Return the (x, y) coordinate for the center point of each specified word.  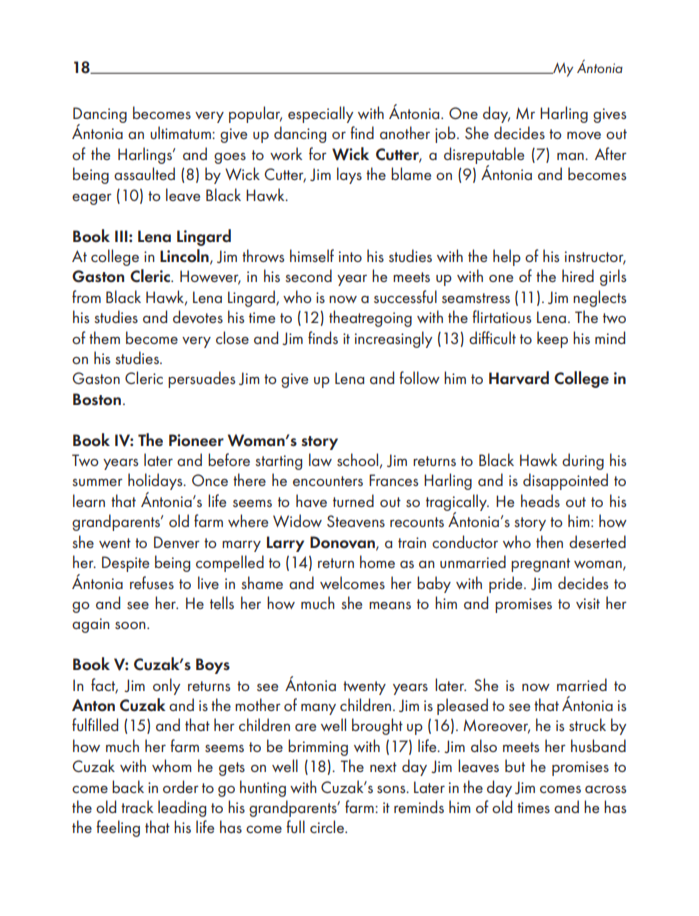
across (605, 789)
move (584, 135)
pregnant (540, 565)
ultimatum (181, 132)
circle (328, 826)
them (104, 337)
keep (552, 339)
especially (320, 114)
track (137, 806)
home (377, 561)
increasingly (393, 339)
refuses (152, 582)
